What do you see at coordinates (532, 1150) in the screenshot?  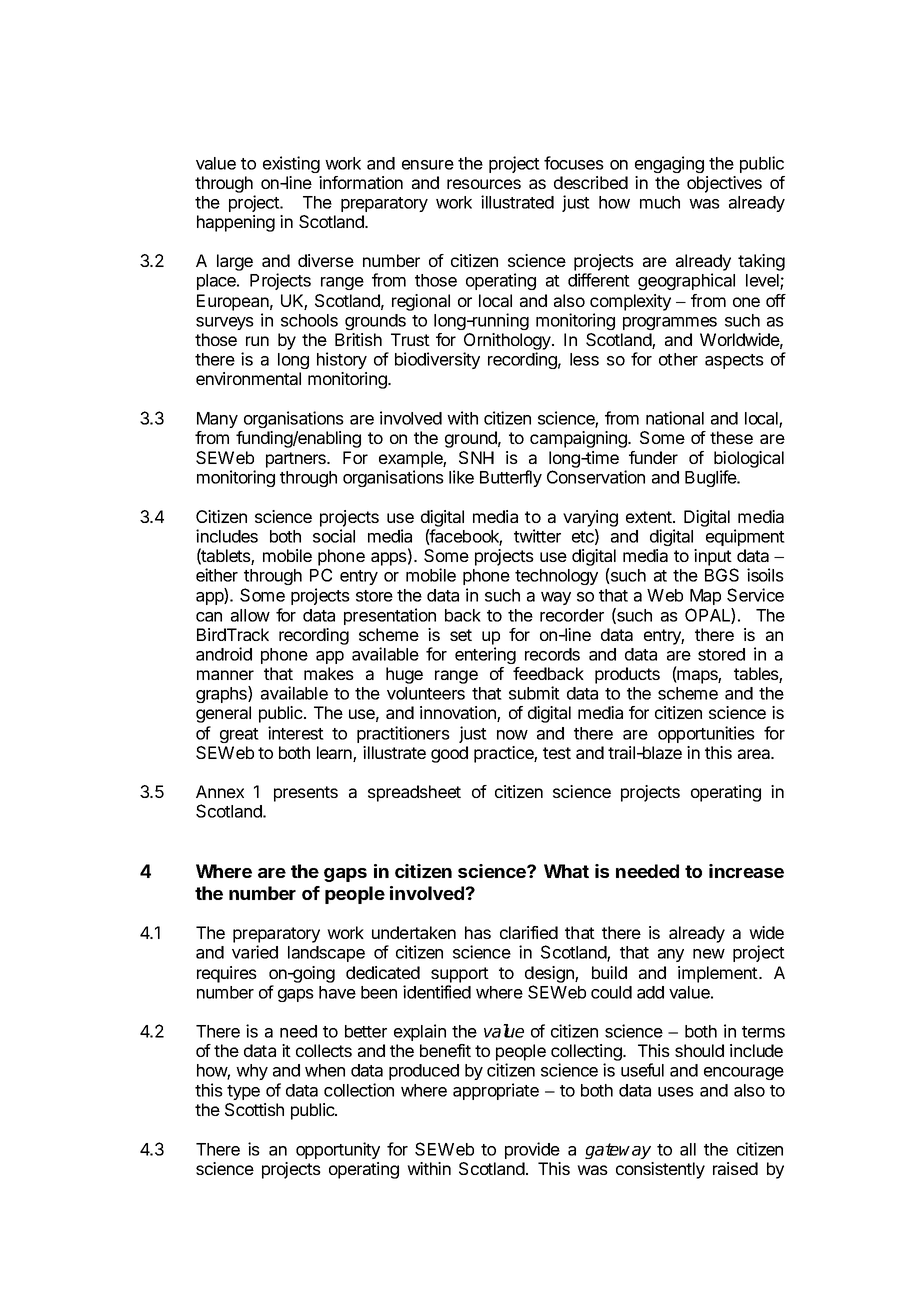 I see `provide` at bounding box center [532, 1150].
